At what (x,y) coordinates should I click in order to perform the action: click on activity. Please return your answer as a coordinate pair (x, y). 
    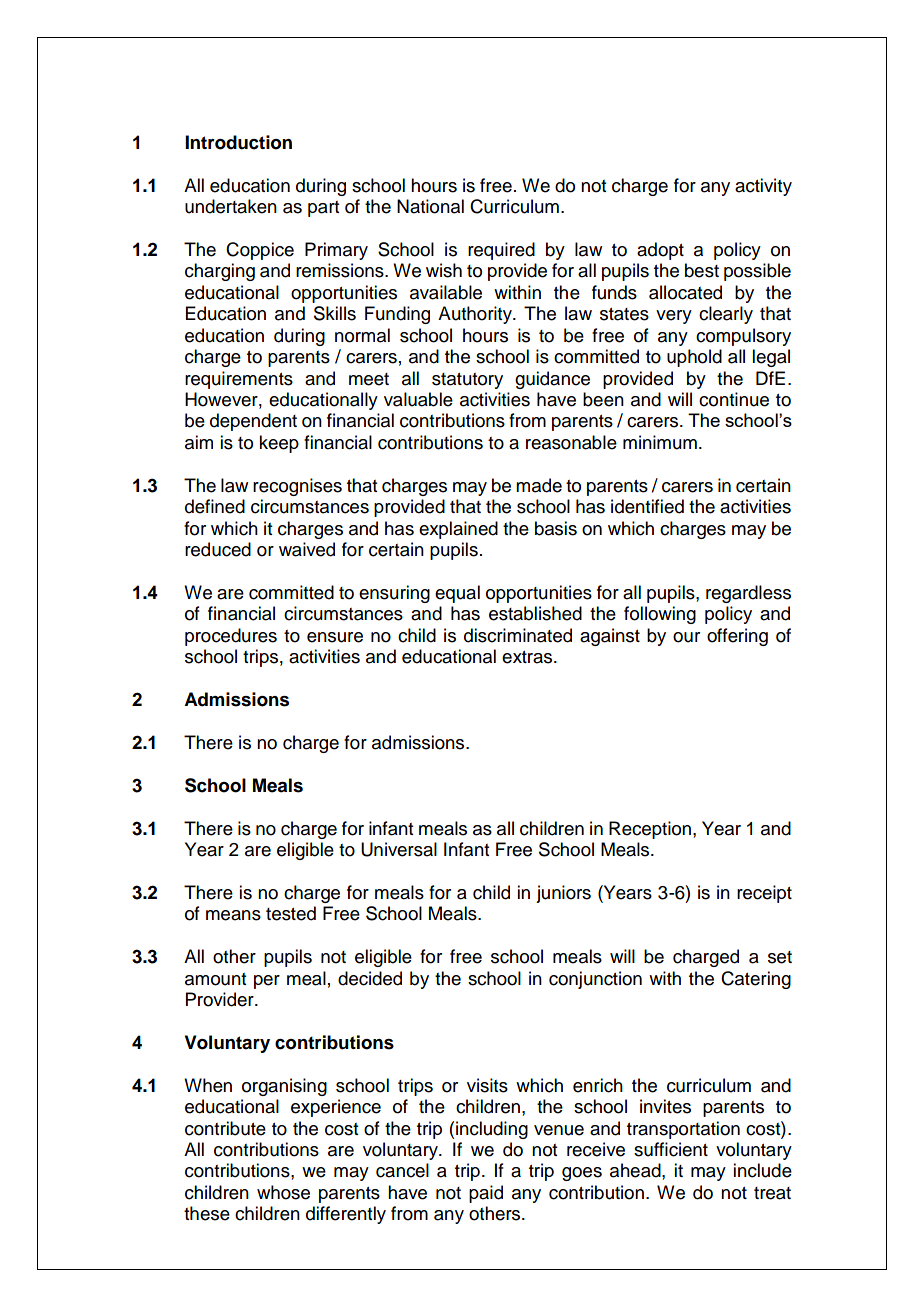
    Looking at the image, I should click on (763, 187).
